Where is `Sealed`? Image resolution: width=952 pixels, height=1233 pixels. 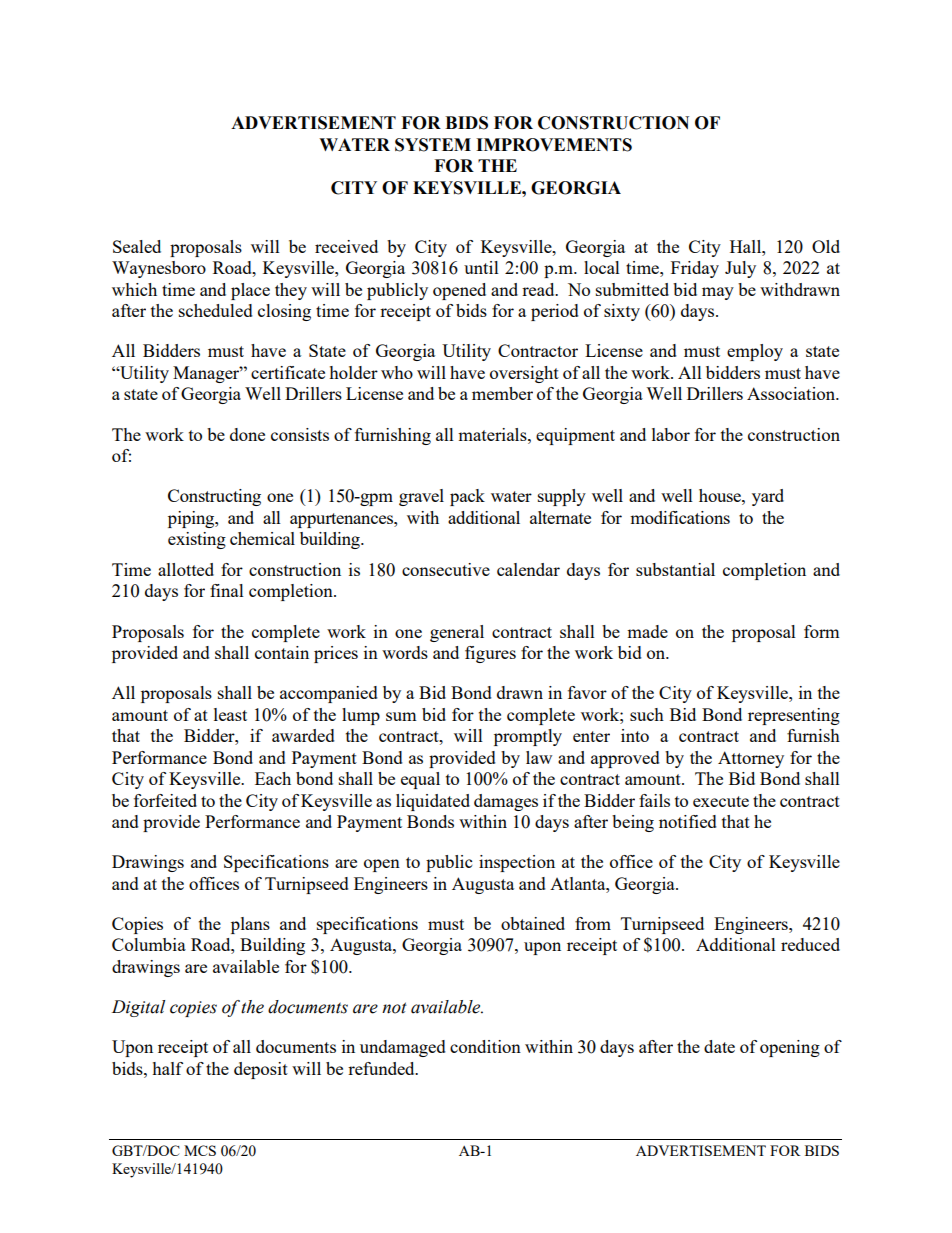
Sealed is located at coordinates (137, 246).
